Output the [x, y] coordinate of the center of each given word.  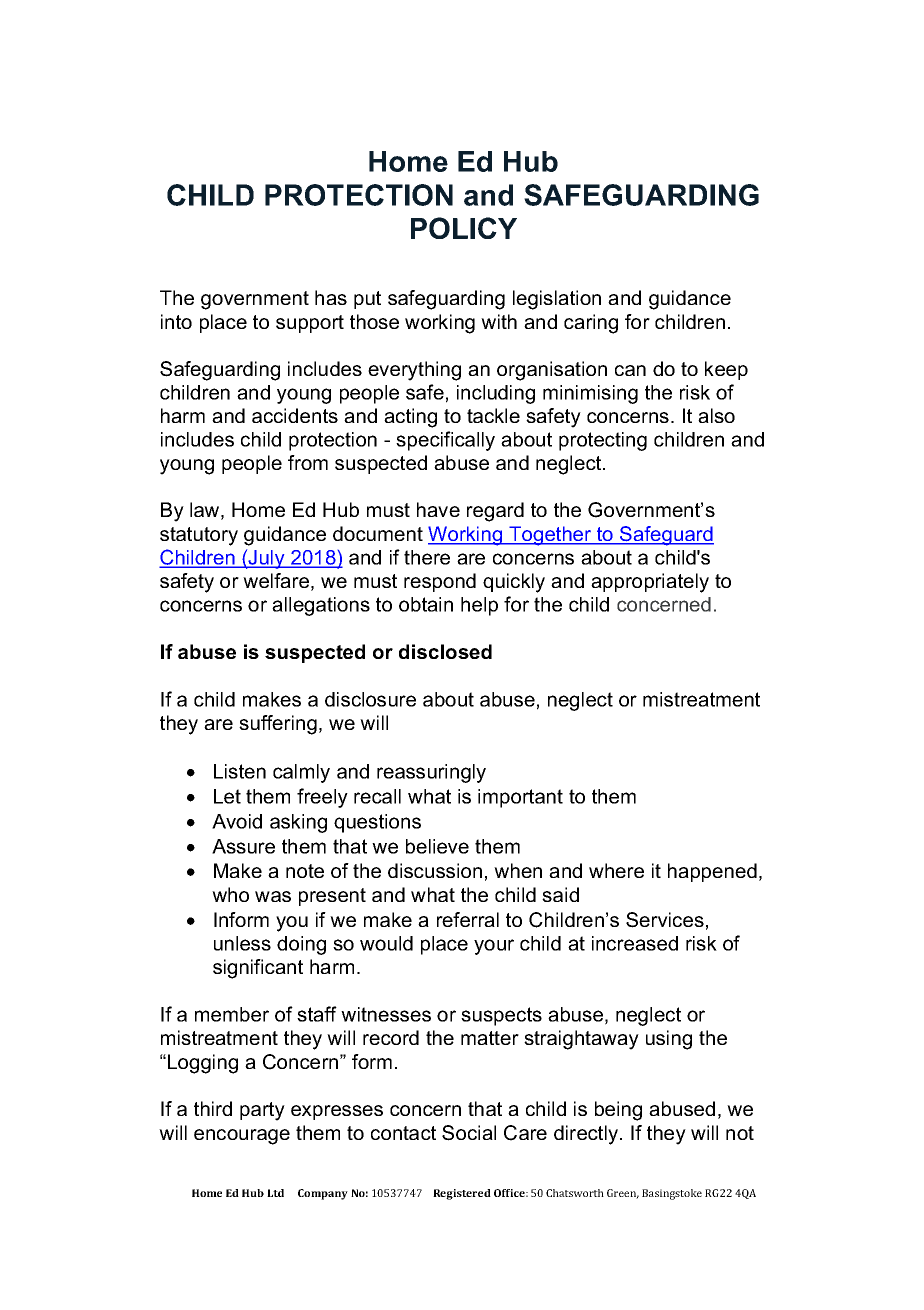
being [618, 1111]
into [176, 321]
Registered [462, 1194]
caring [591, 324]
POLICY [464, 228]
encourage [242, 1137]
